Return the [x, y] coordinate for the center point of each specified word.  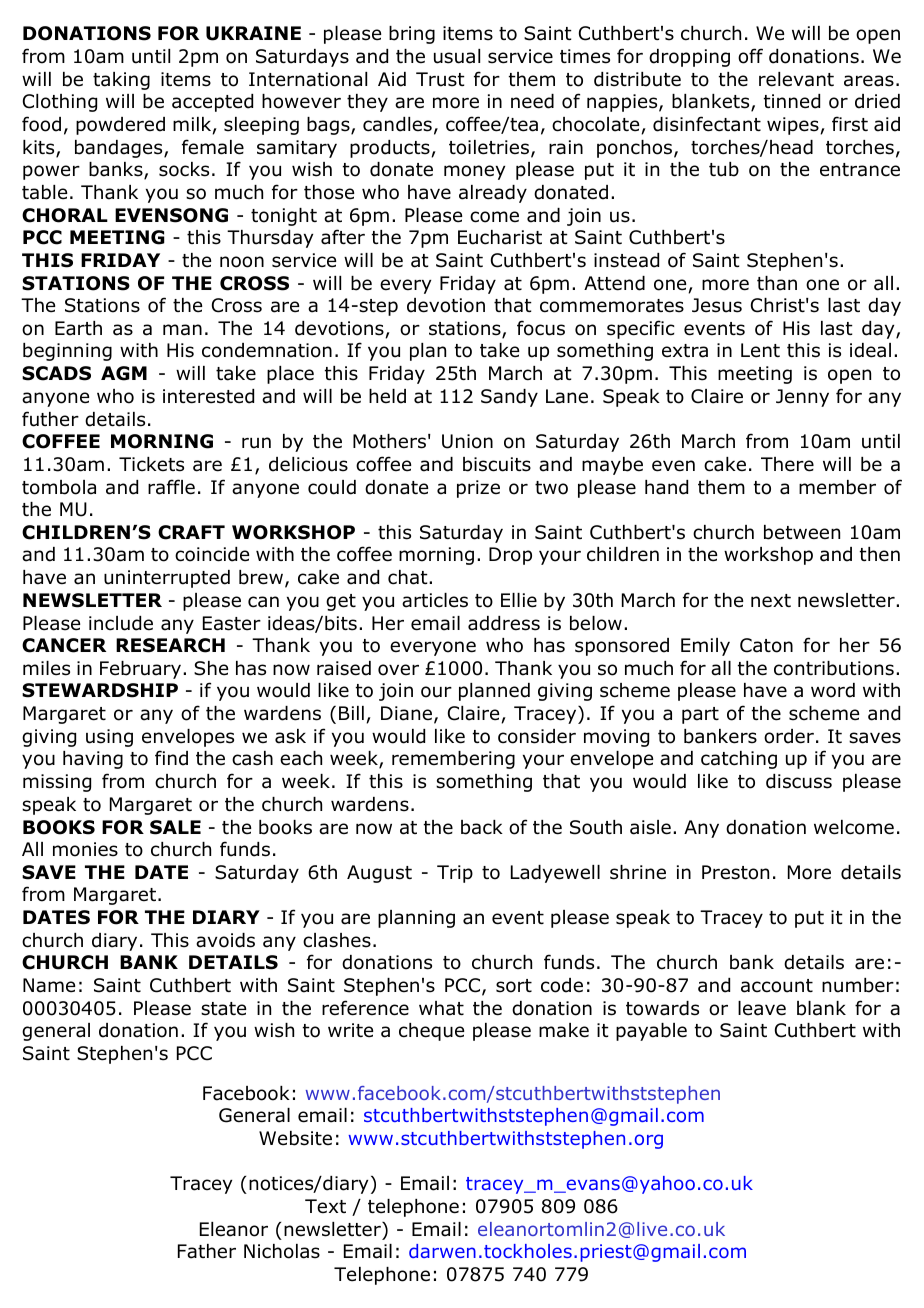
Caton [766, 645]
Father [207, 1251]
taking [121, 81]
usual [457, 56]
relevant [796, 79]
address [504, 623]
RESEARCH [170, 645]
